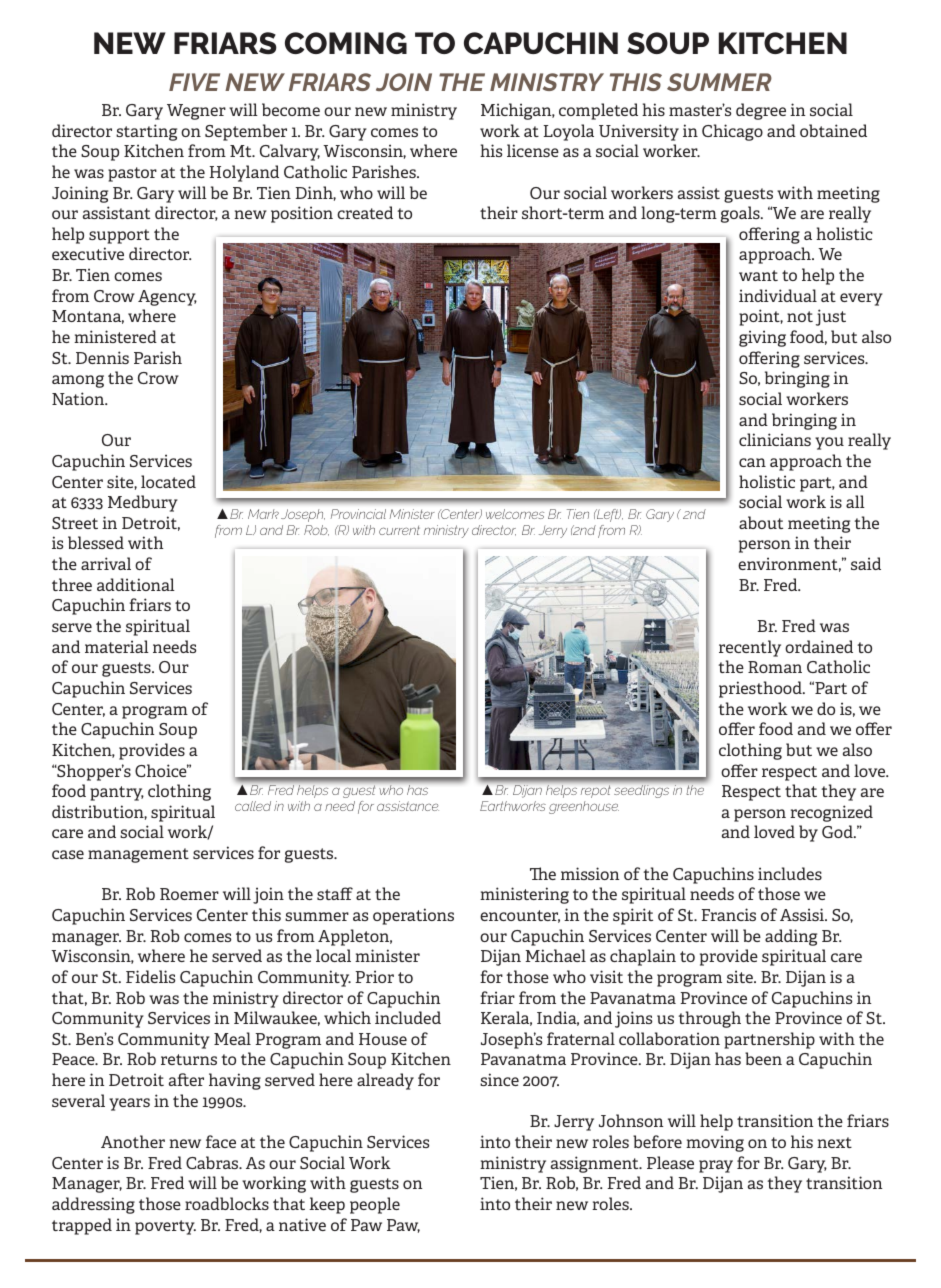 This screenshot has height=1288, width=941. Describe the element at coordinates (533, 150) in the screenshot. I see `license` at that location.
